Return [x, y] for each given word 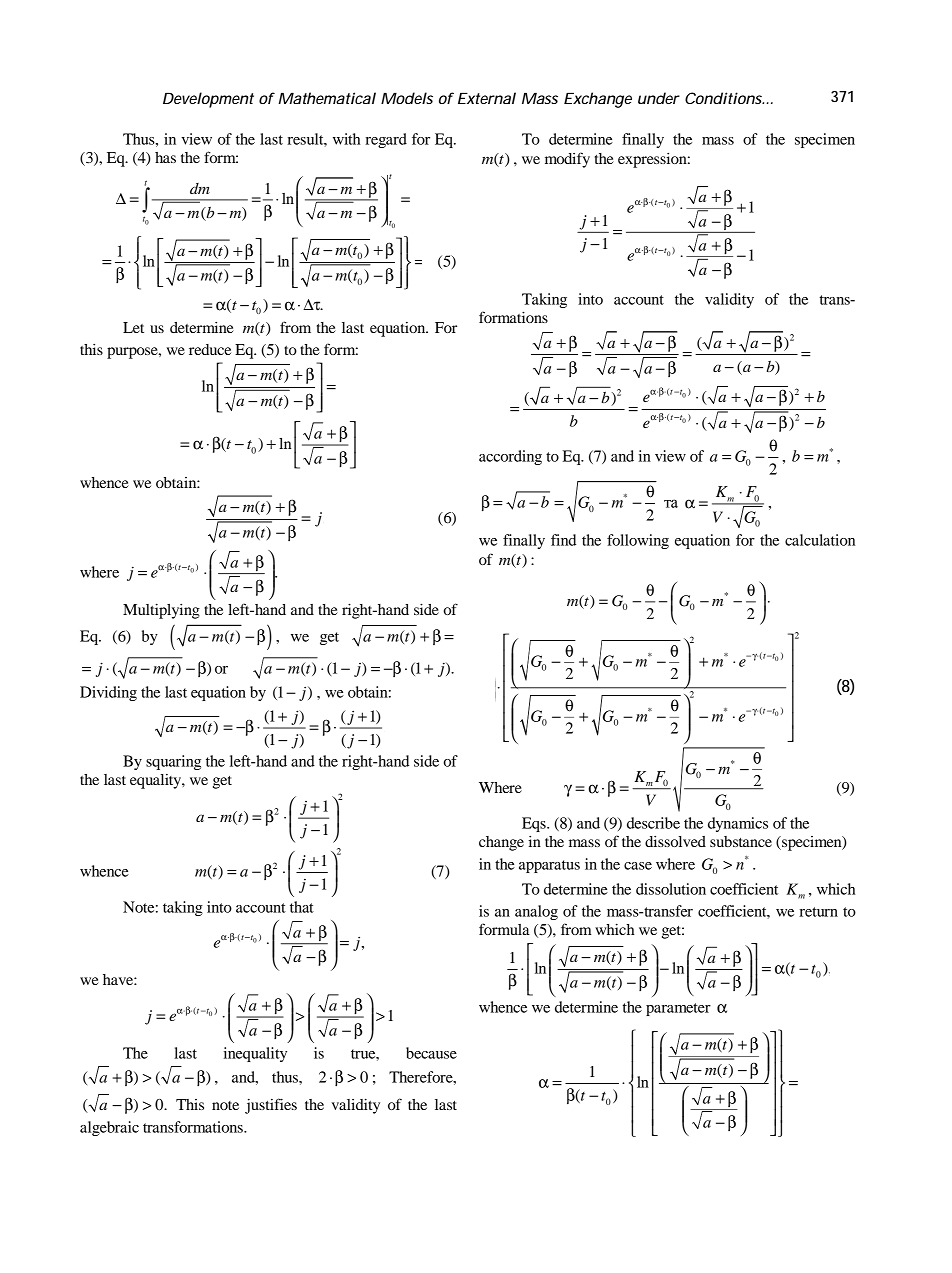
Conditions [724, 98]
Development [208, 100]
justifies [271, 1106]
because [431, 1053]
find [563, 540]
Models [407, 98]
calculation [820, 540]
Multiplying [161, 611]
